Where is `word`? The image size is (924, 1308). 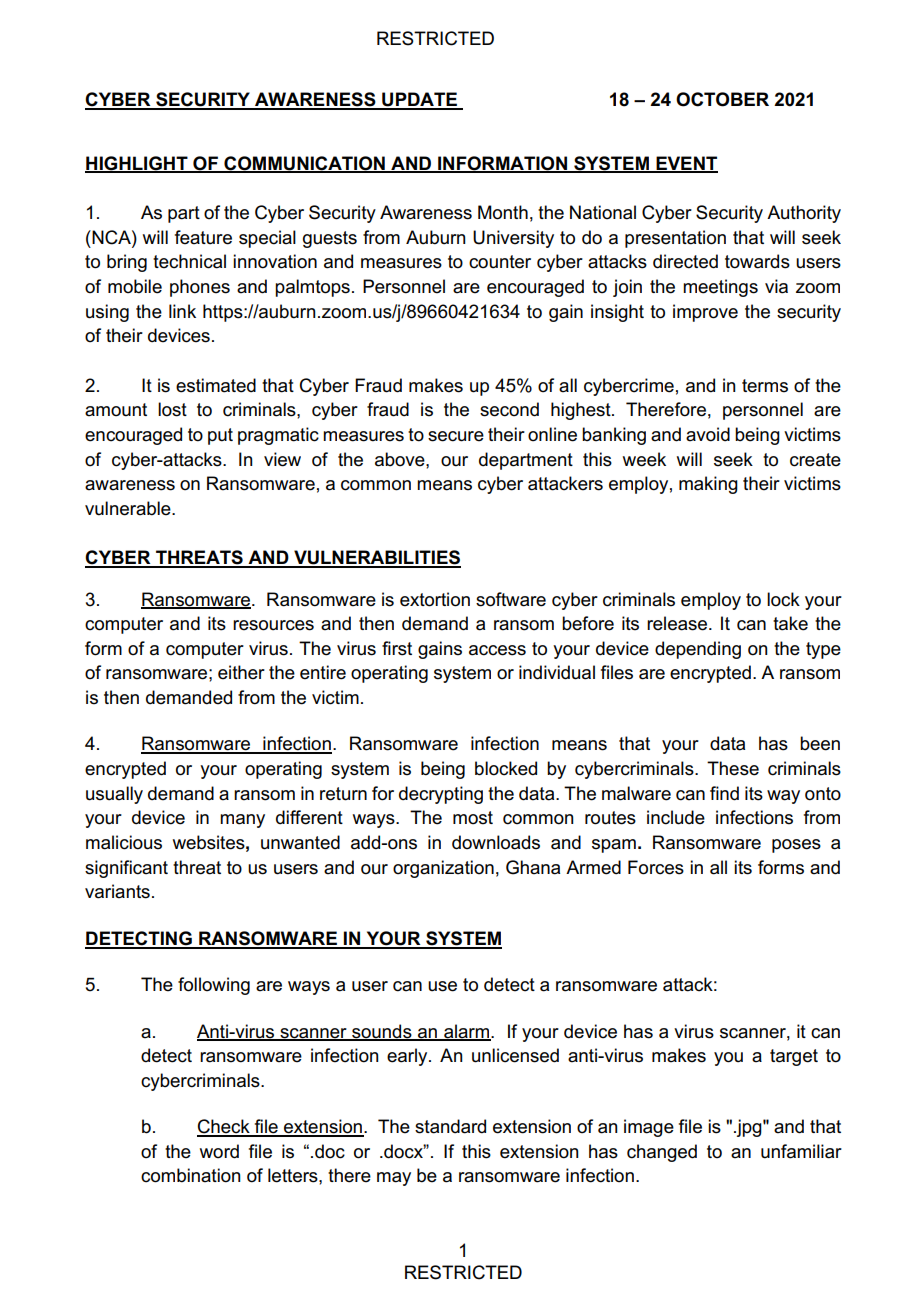 word is located at coordinates (219, 1151).
